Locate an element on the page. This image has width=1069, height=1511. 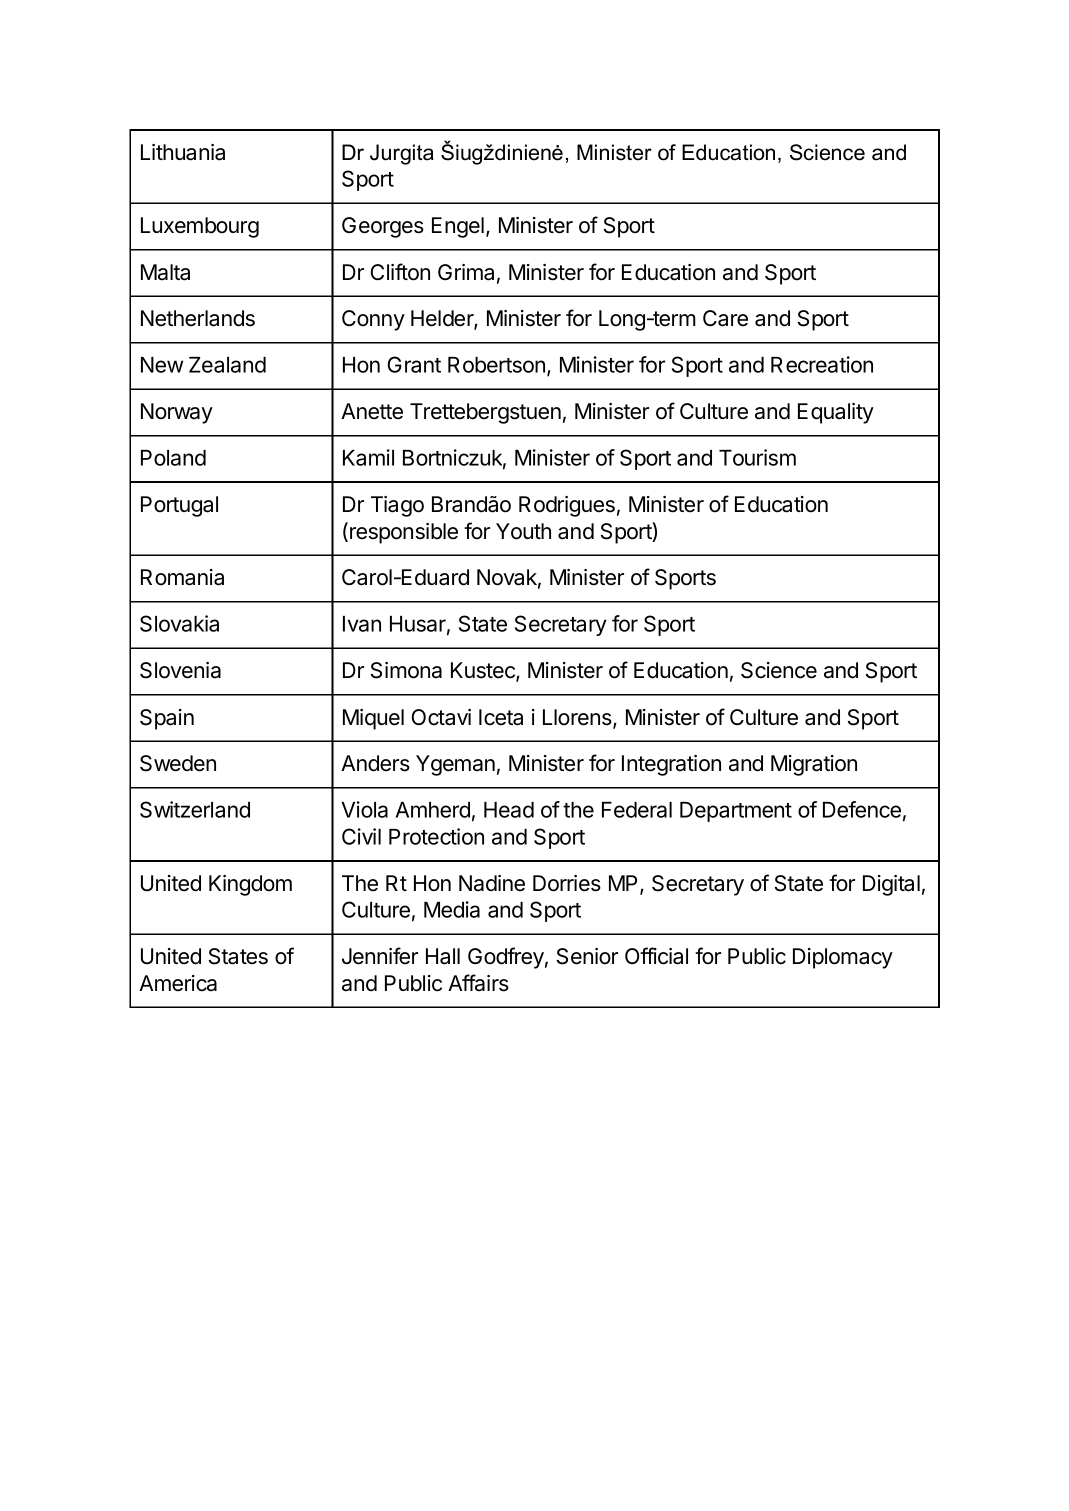
Care is located at coordinates (725, 318).
